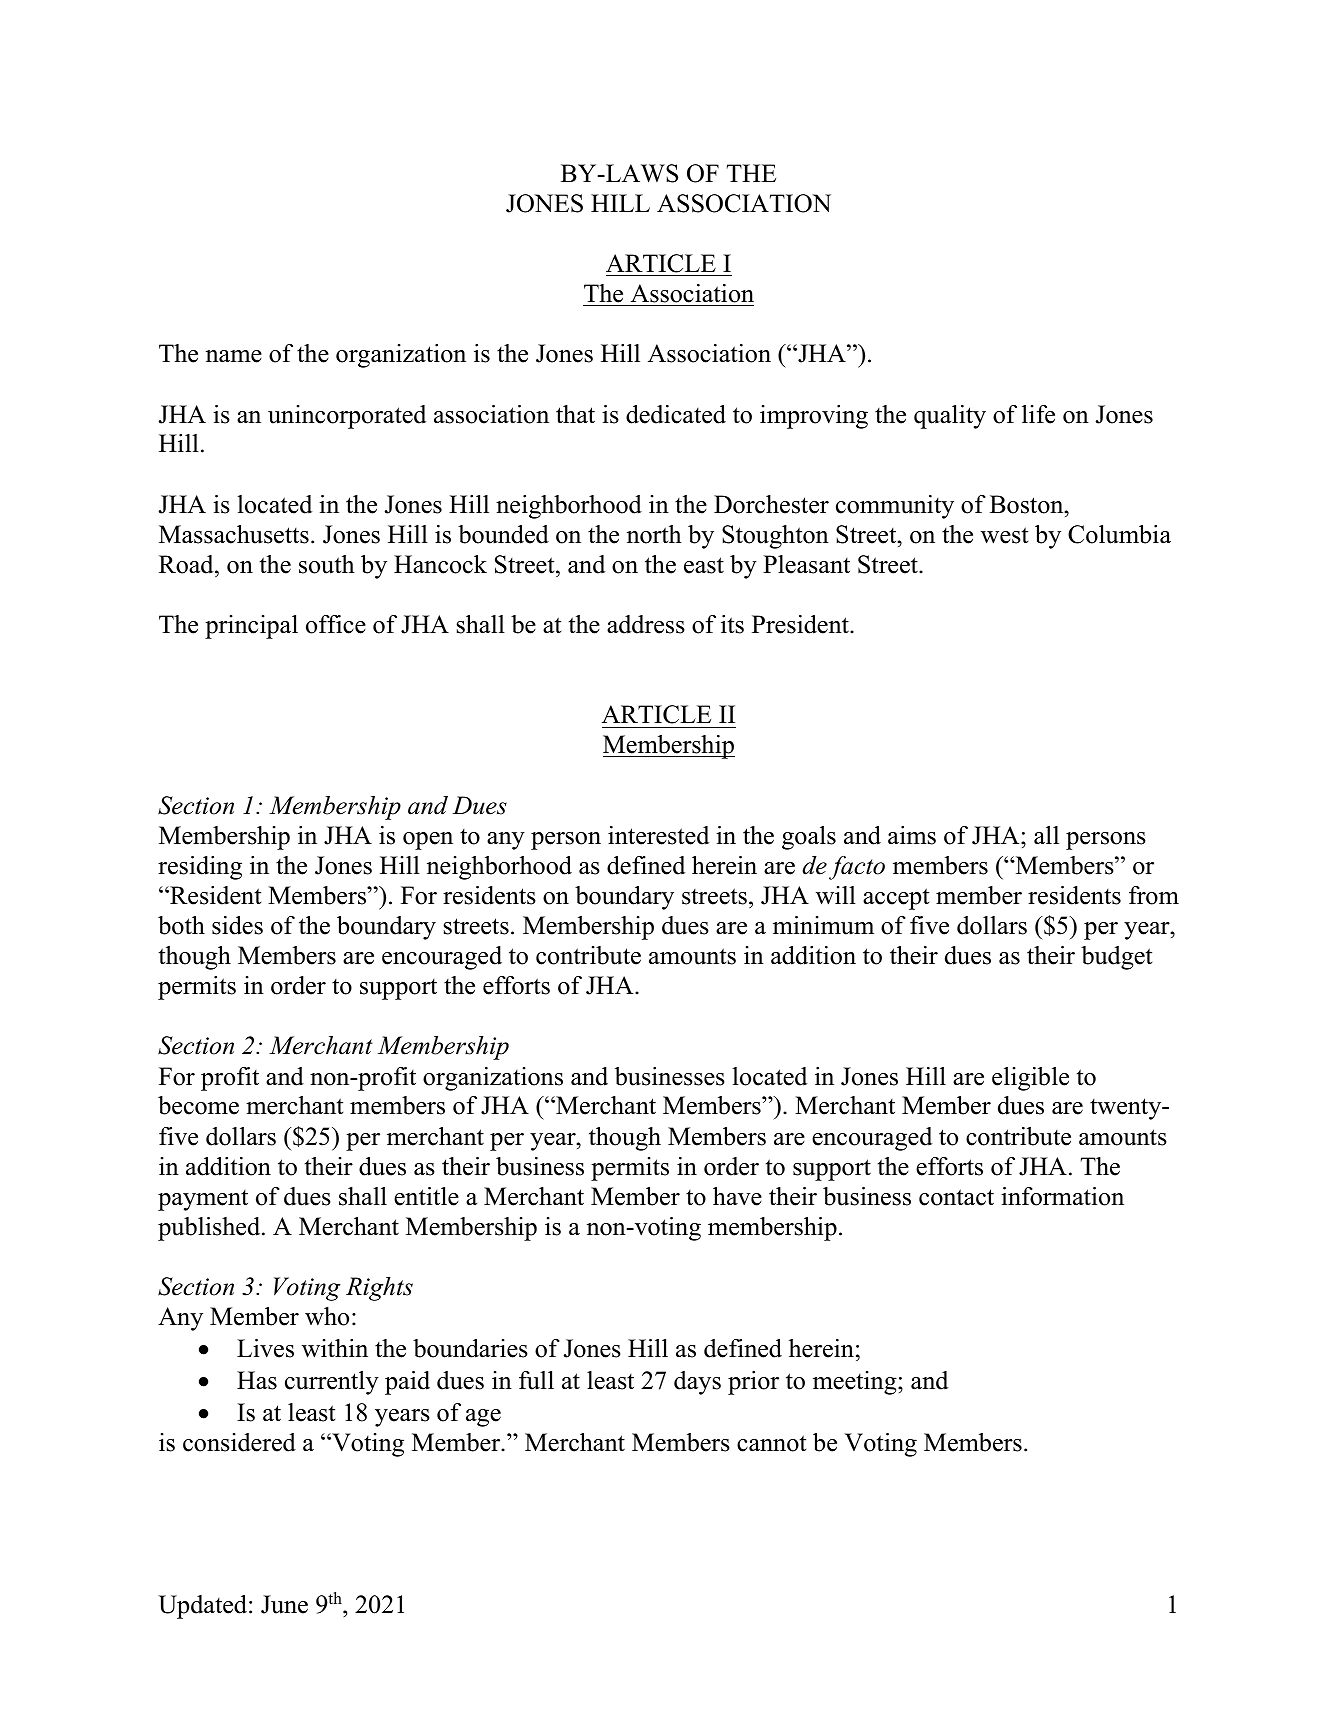 The height and width of the screenshot is (1727, 1335). I want to click on office, so click(336, 624).
